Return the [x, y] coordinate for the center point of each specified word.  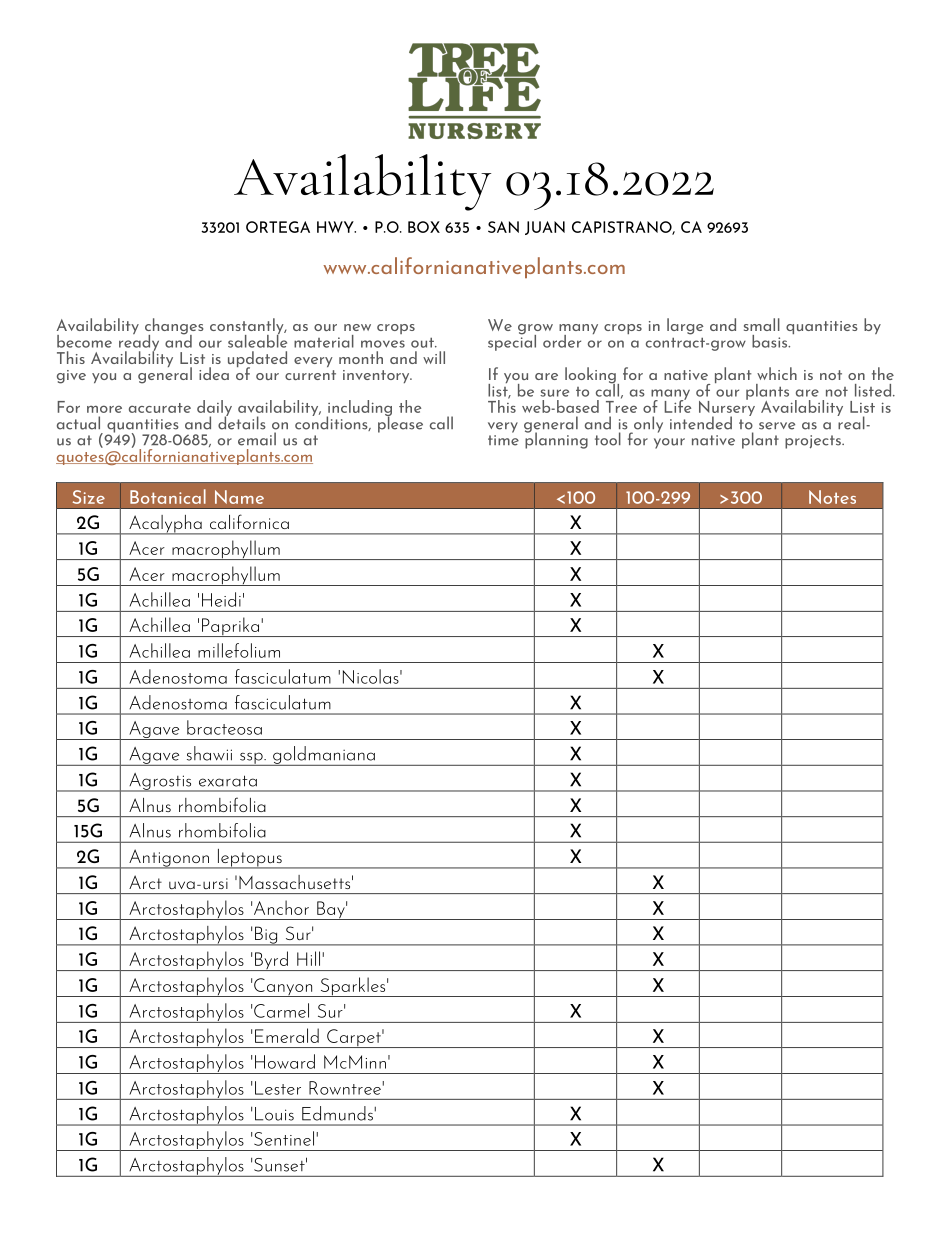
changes [174, 327]
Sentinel [284, 1138]
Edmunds [337, 1113]
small [762, 324]
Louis [274, 1114]
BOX [424, 227]
